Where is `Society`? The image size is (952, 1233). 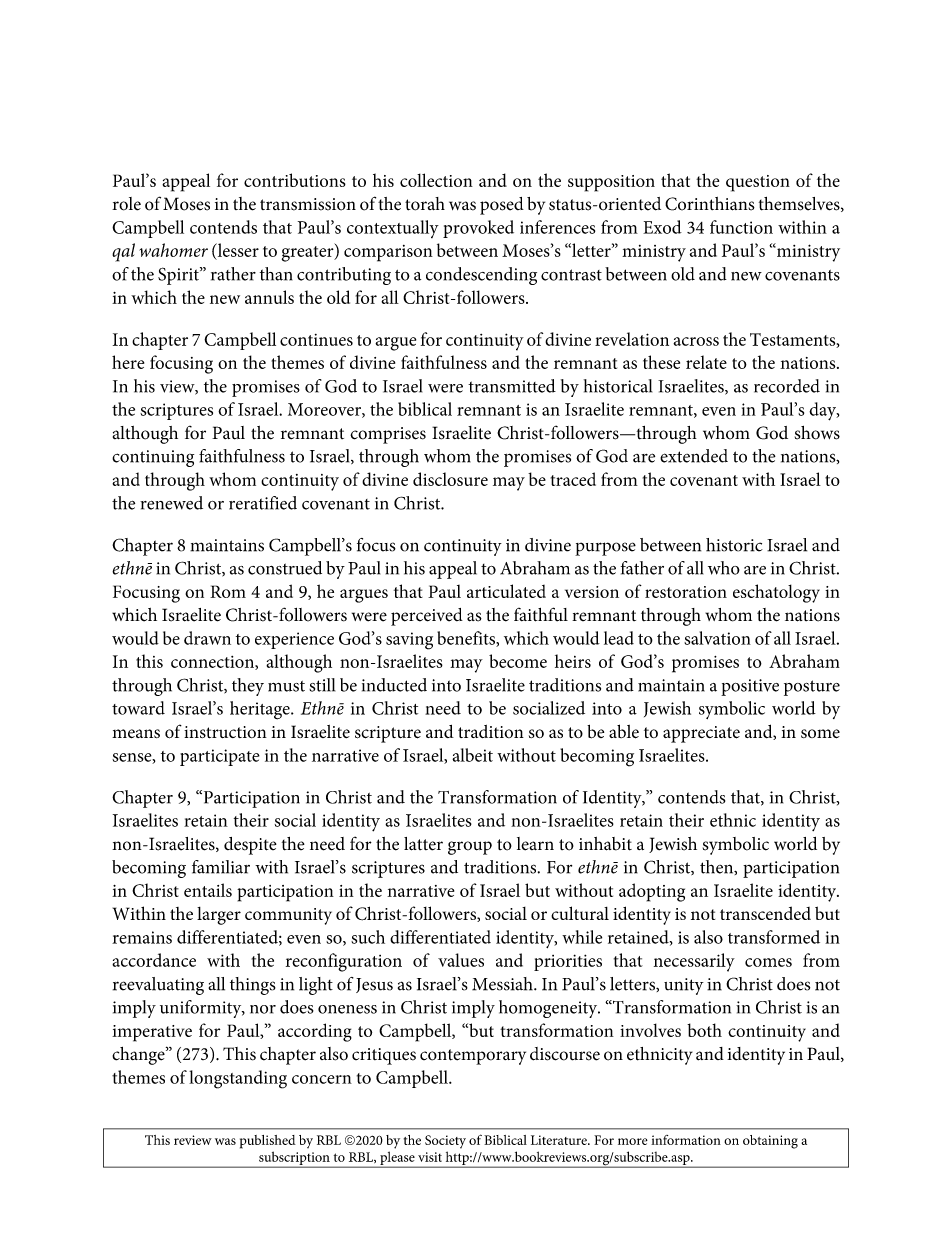 Society is located at coordinates (445, 1142).
